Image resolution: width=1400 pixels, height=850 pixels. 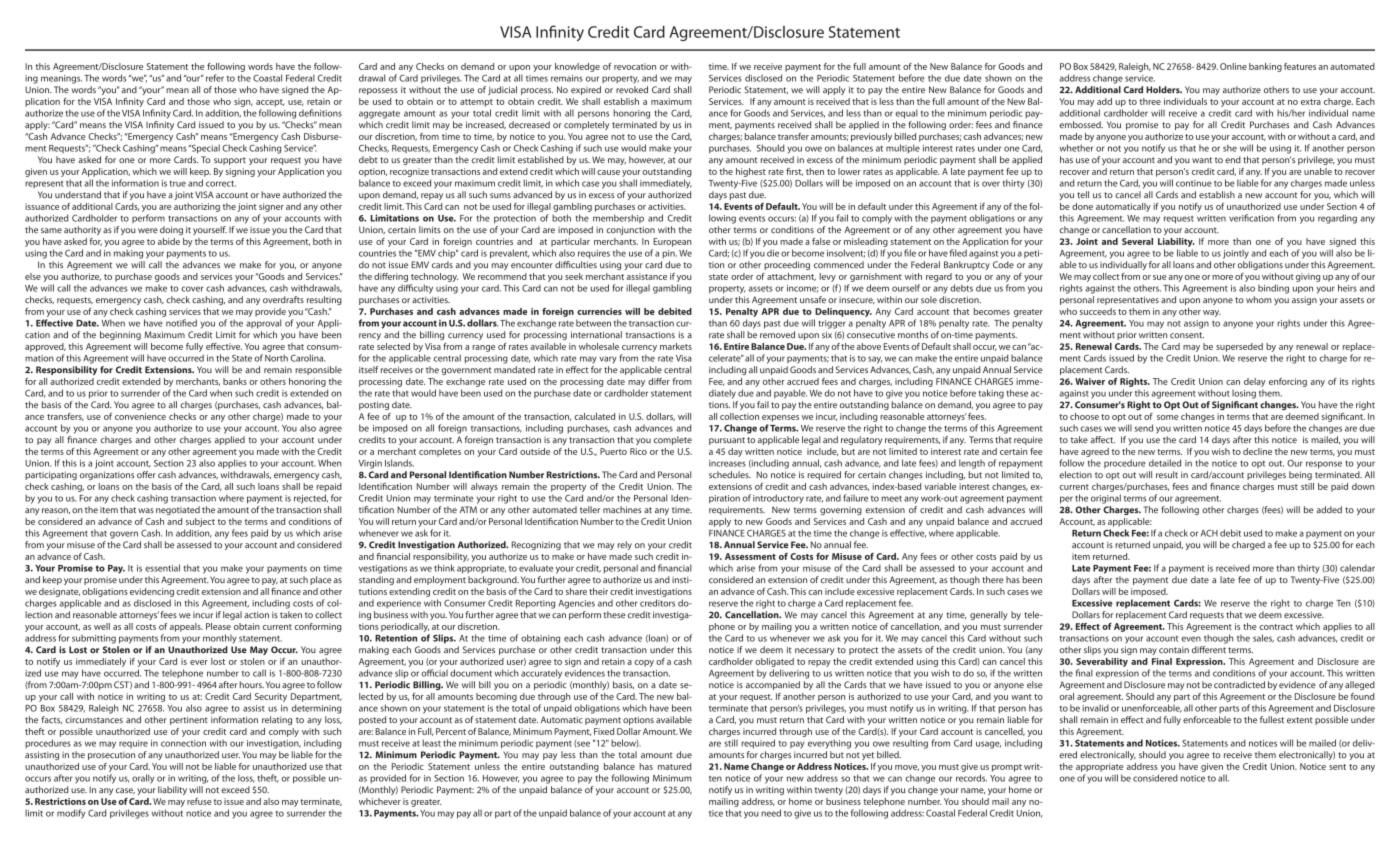 What do you see at coordinates (199, 801) in the screenshot?
I see `refuse` at bounding box center [199, 801].
